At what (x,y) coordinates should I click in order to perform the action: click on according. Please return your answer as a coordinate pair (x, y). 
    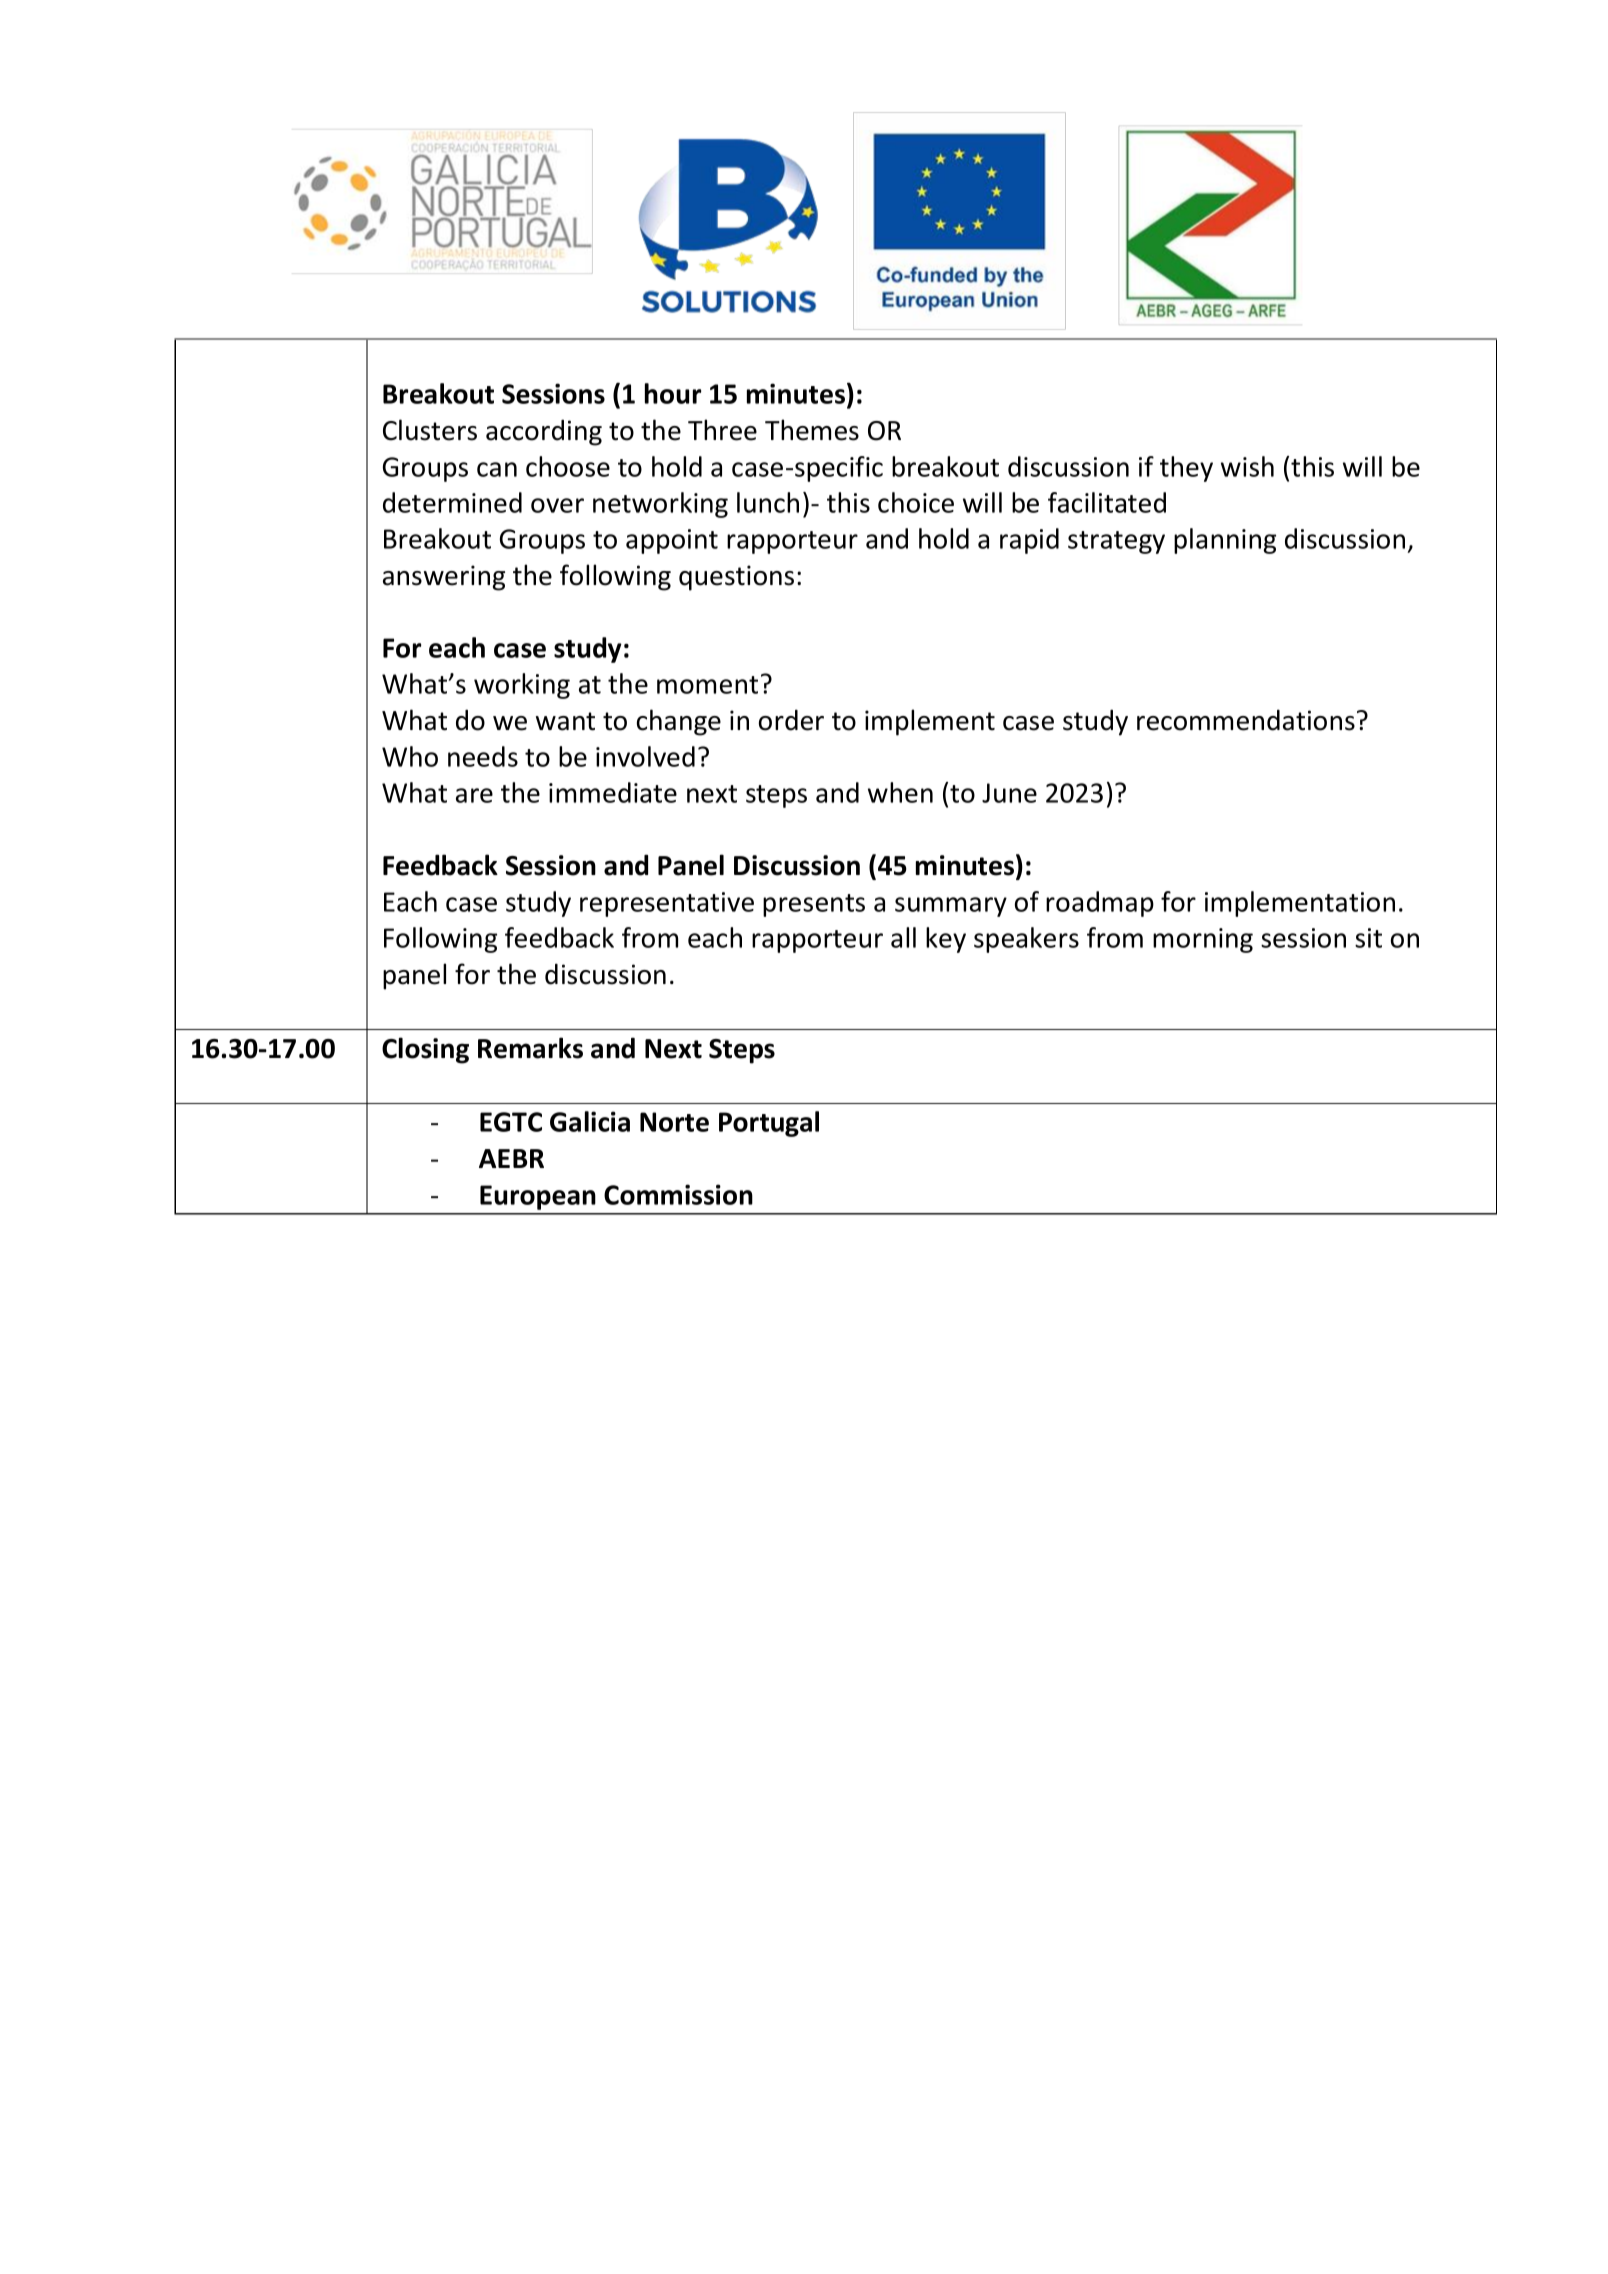
    Looking at the image, I should click on (544, 432).
